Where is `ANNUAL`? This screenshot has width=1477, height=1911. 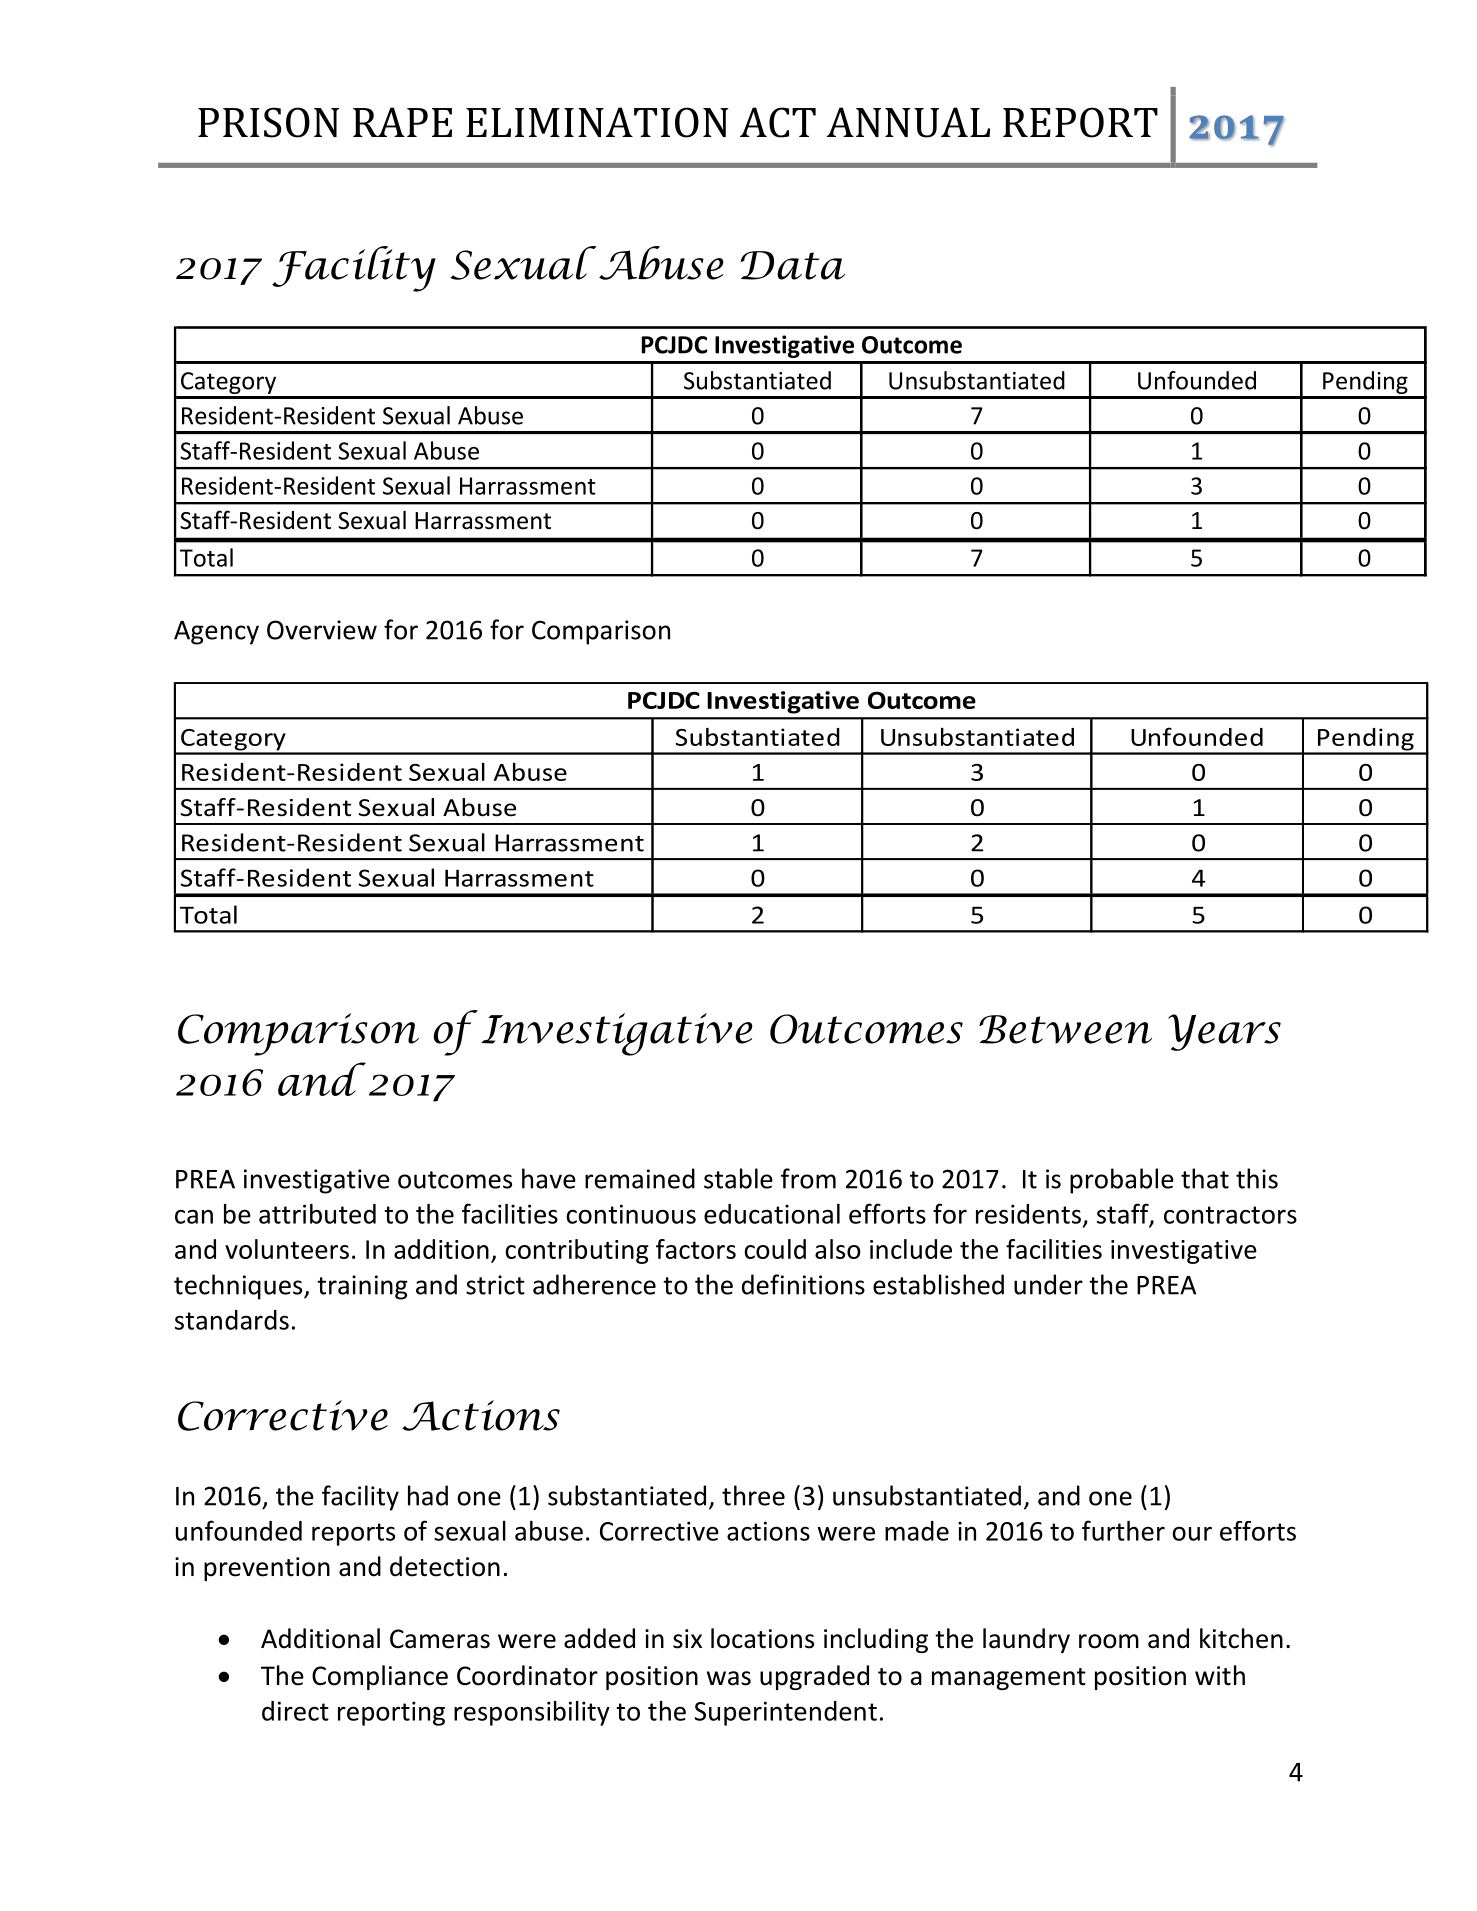 ANNUAL is located at coordinates (908, 122).
